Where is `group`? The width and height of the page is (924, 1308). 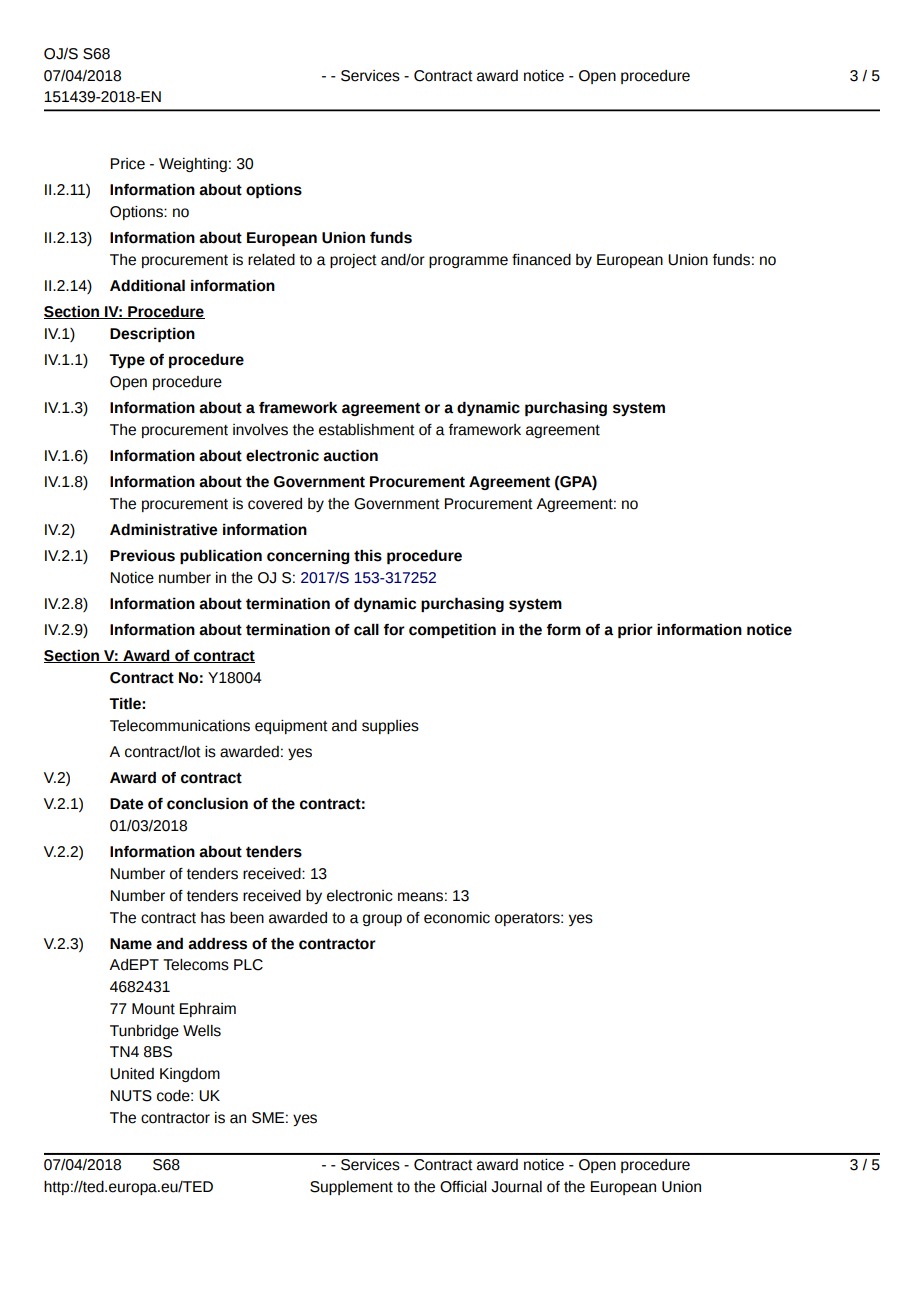
group is located at coordinates (382, 920).
